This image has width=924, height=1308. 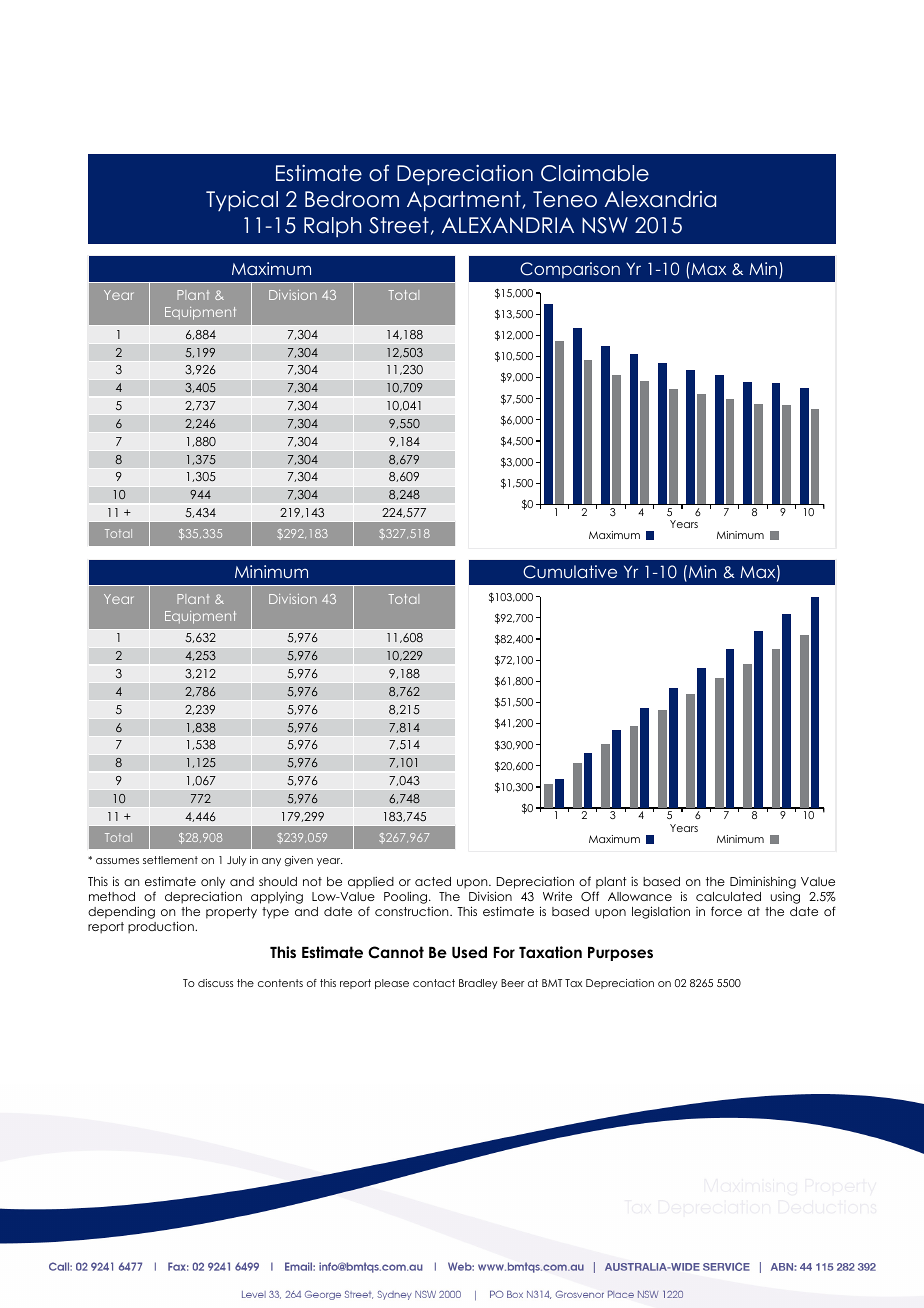 I want to click on Cumulative, so click(x=570, y=572).
